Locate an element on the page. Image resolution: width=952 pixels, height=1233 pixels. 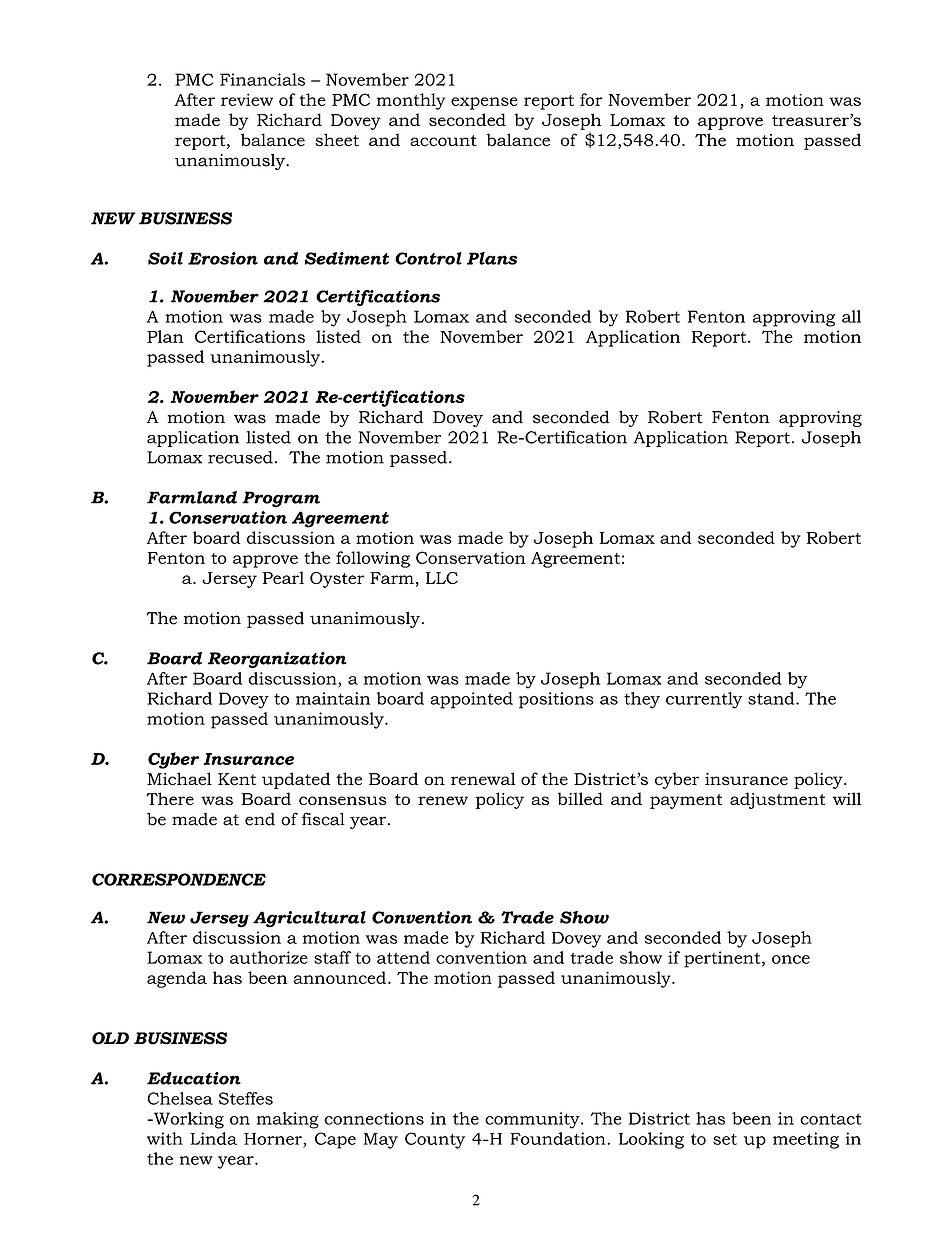
set is located at coordinates (725, 1139).
